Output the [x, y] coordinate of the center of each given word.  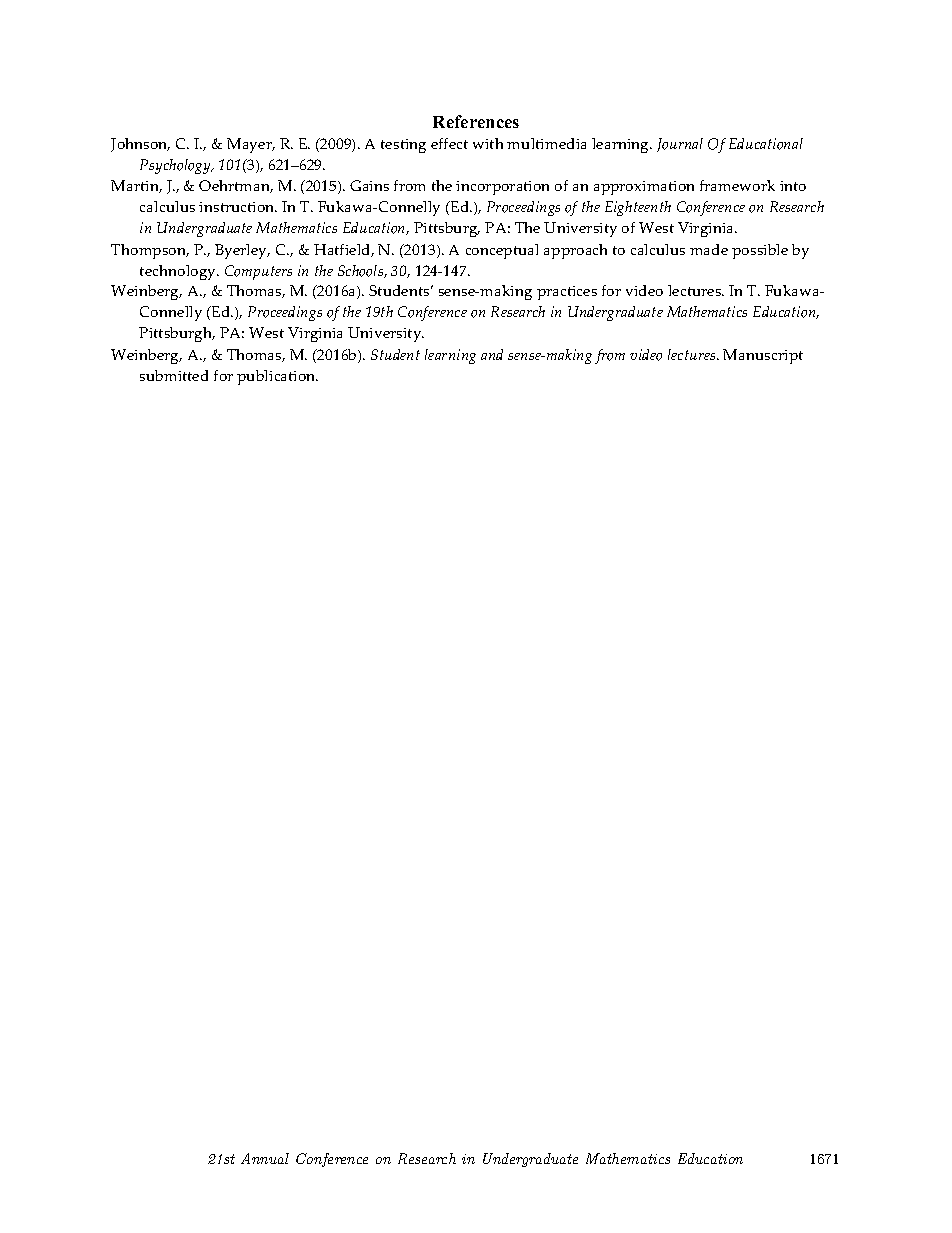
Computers [258, 272]
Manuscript [763, 356]
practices [567, 293]
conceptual [502, 251]
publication [277, 377]
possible [760, 251]
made [709, 249]
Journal [680, 145]
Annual [265, 1158]
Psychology [176, 166]
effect [449, 143]
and [492, 354]
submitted [174, 375]
